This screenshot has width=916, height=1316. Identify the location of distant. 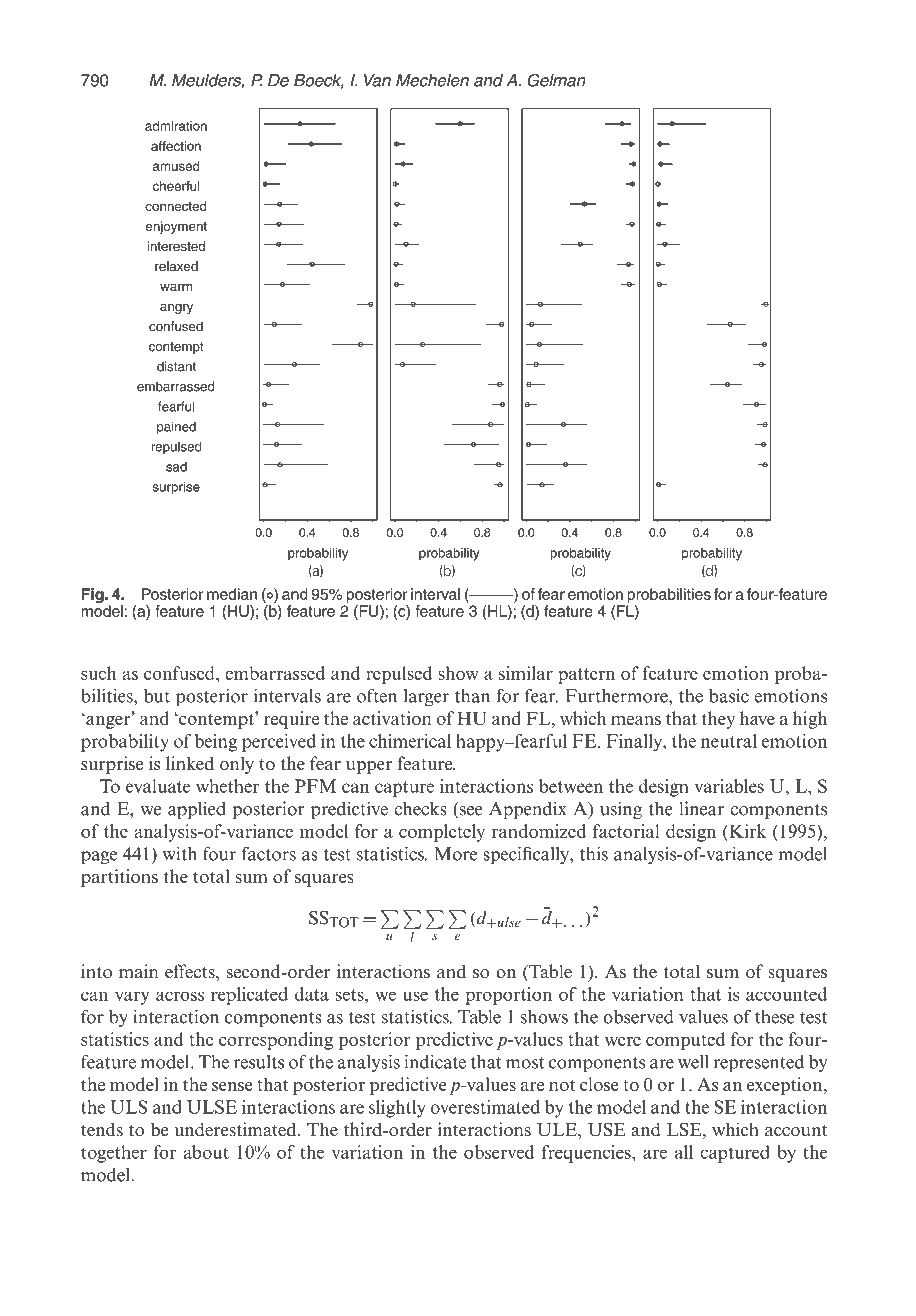
(176, 366).
